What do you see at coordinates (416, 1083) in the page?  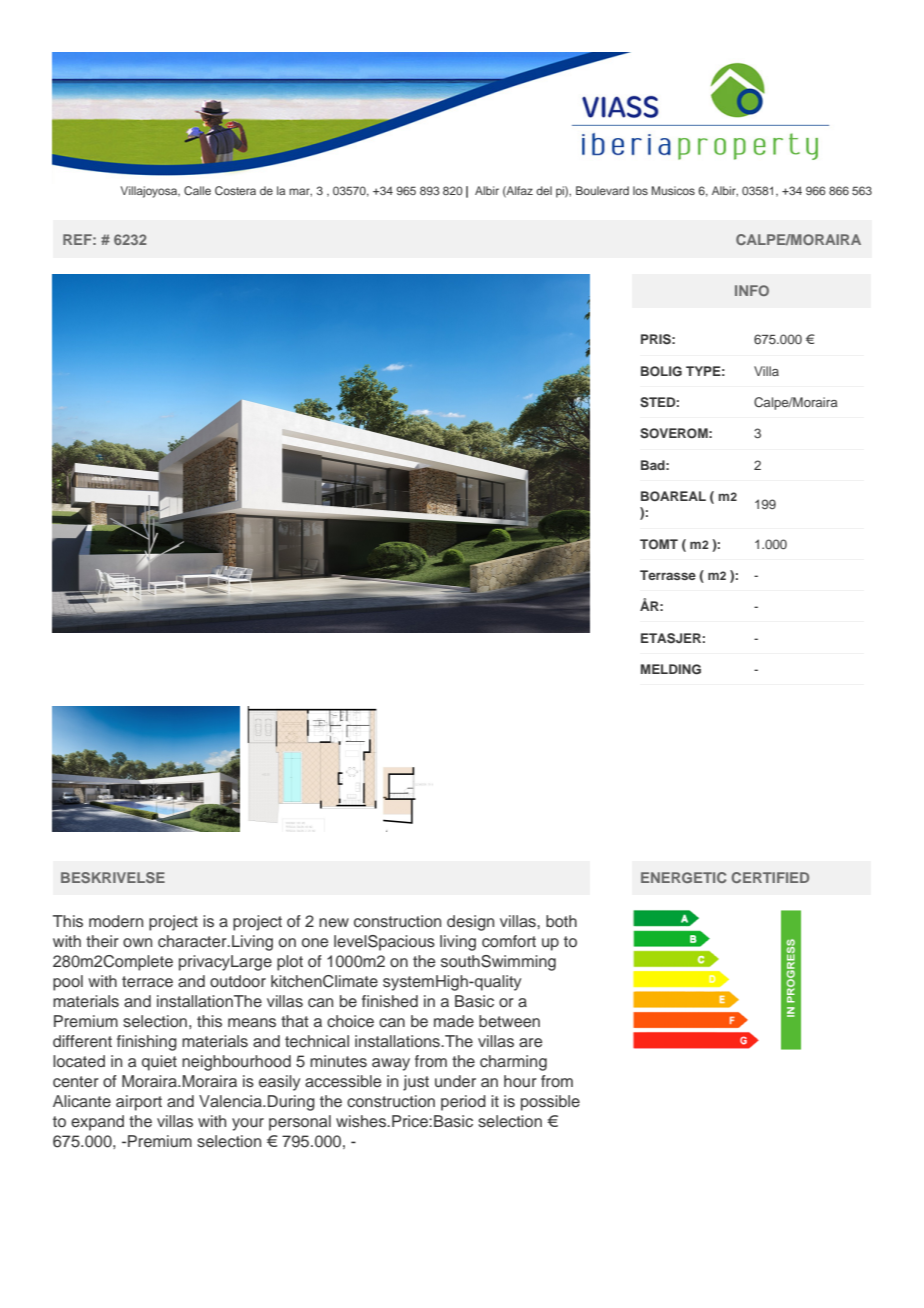 I see `just` at bounding box center [416, 1083].
